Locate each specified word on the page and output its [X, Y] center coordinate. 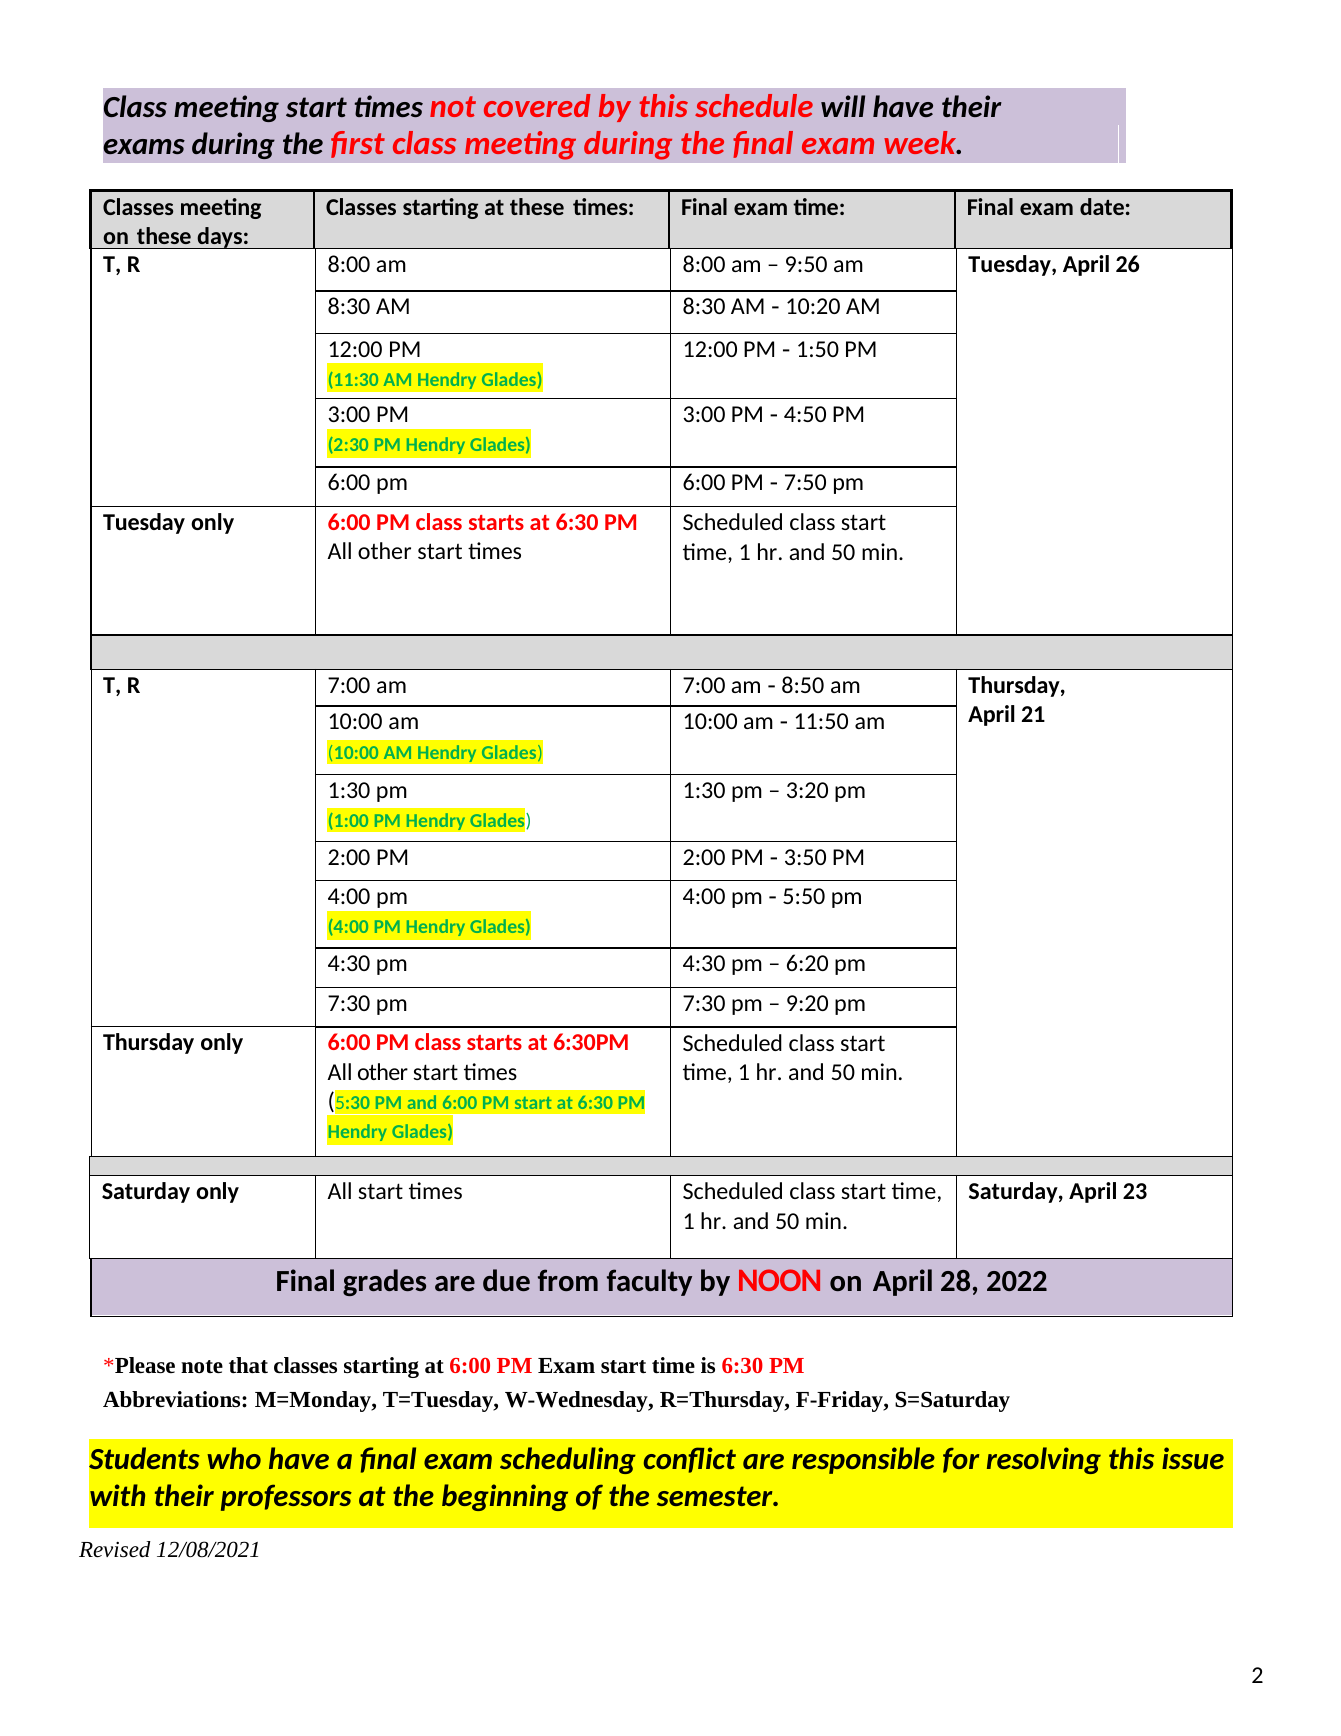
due [506, 1280]
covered [537, 105]
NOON [779, 1280]
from [568, 1280]
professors [286, 1497]
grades [384, 1282]
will [843, 106]
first [358, 144]
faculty [649, 1282]
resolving [1044, 1460]
